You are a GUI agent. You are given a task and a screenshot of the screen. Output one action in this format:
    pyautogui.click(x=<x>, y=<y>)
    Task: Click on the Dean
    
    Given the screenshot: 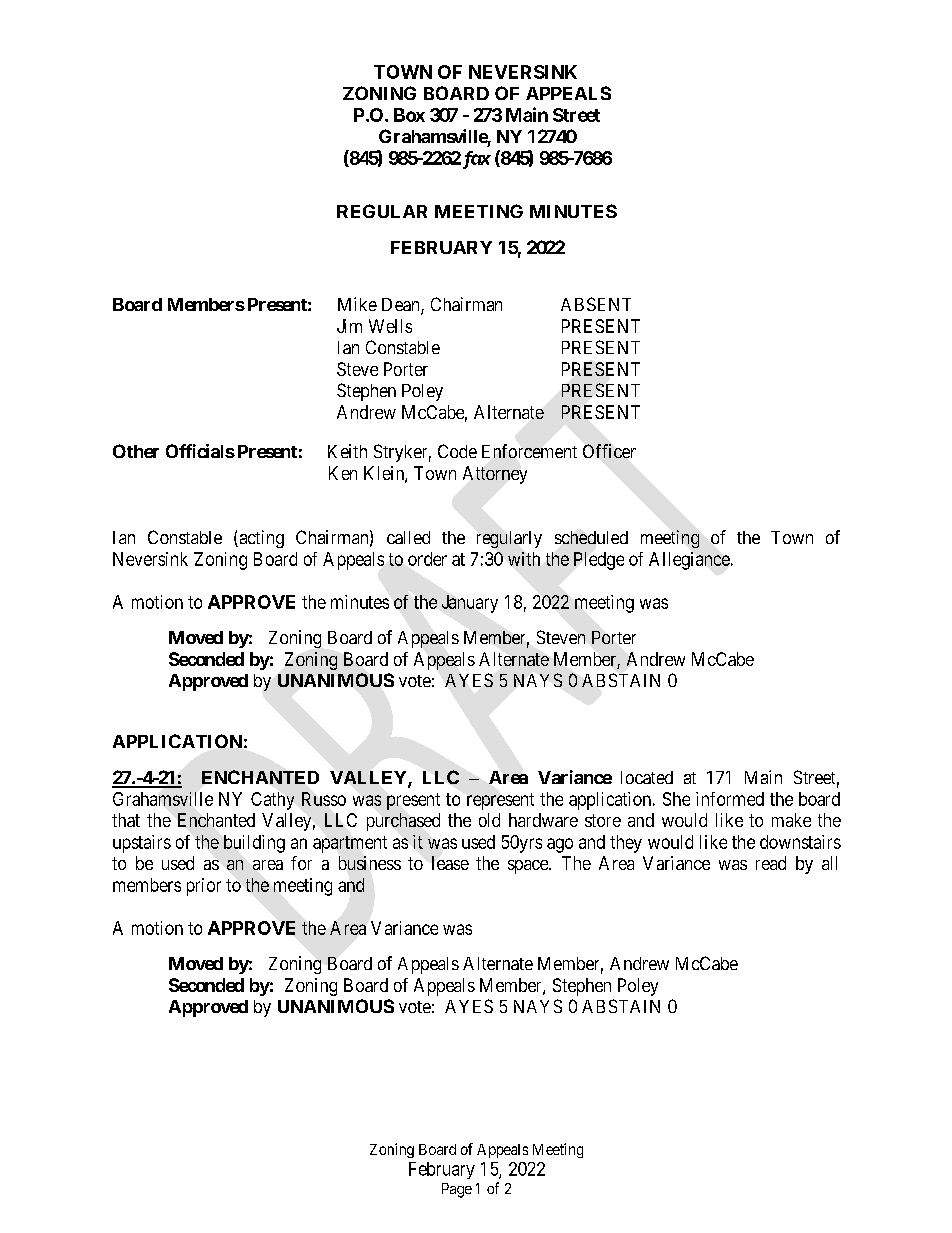 What is the action you would take?
    pyautogui.click(x=402, y=306)
